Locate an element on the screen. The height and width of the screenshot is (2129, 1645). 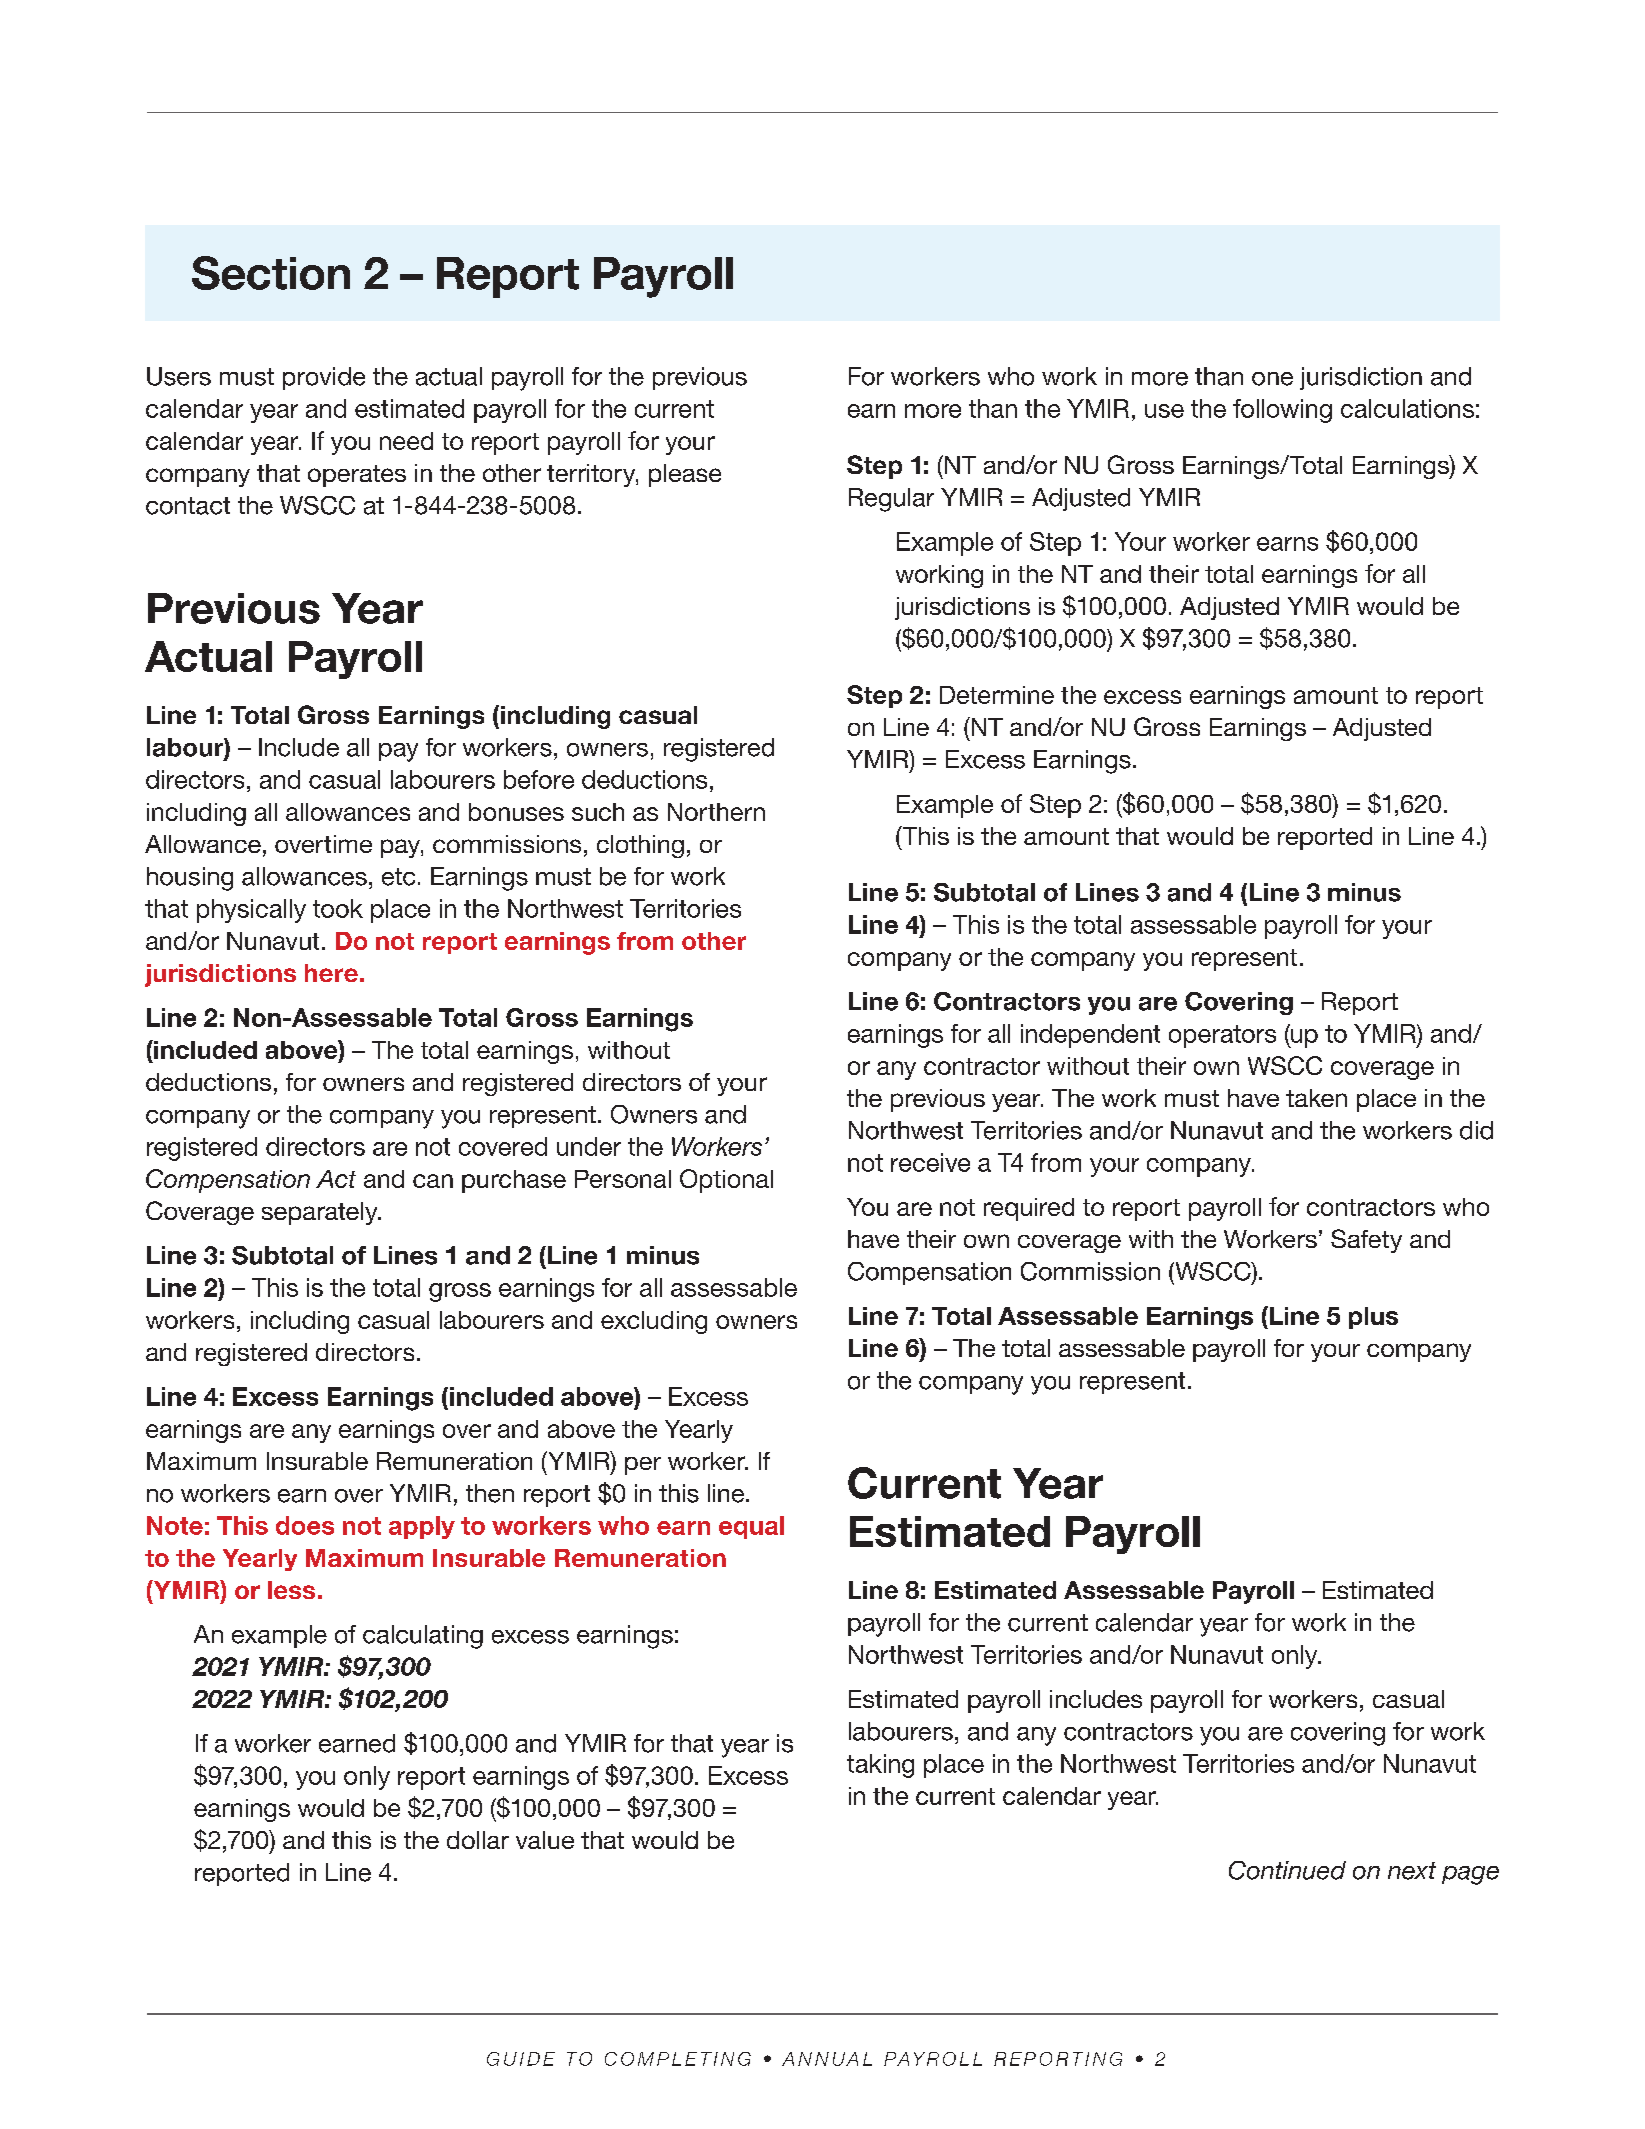
please is located at coordinates (685, 475).
